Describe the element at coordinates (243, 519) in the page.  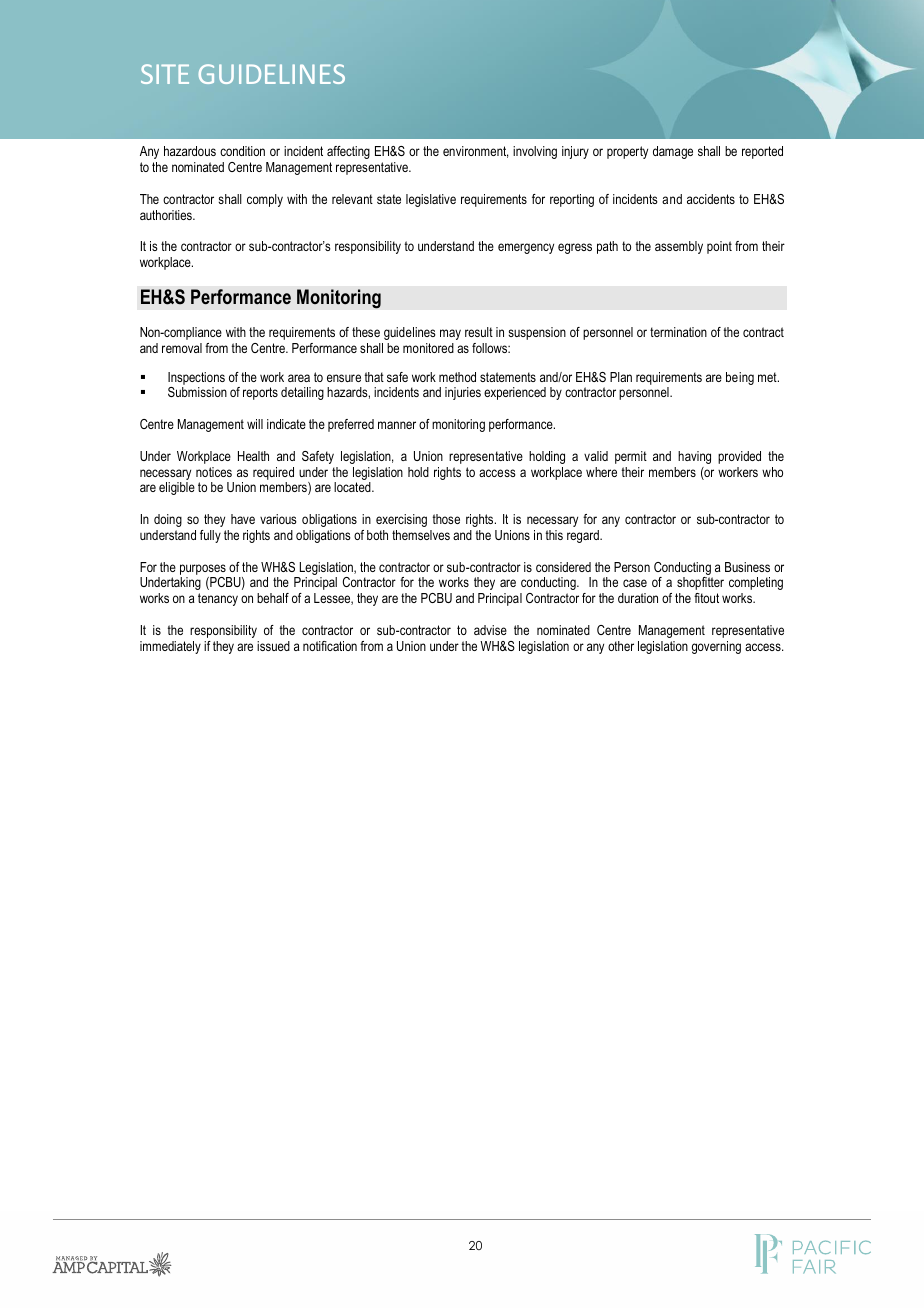
I see `have` at that location.
